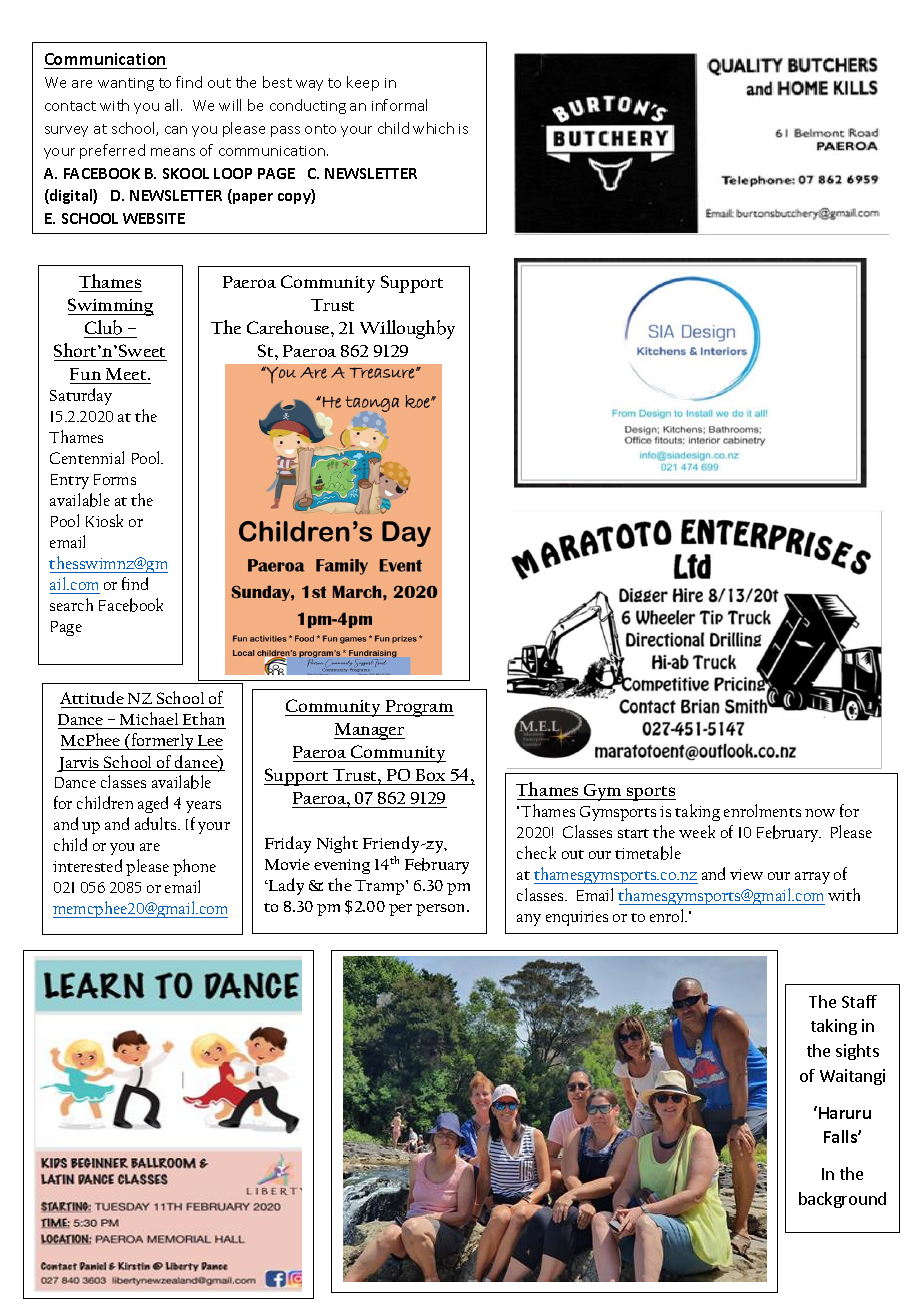 The width and height of the screenshot is (924, 1308). What do you see at coordinates (430, 775) in the screenshot?
I see `Box` at bounding box center [430, 775].
